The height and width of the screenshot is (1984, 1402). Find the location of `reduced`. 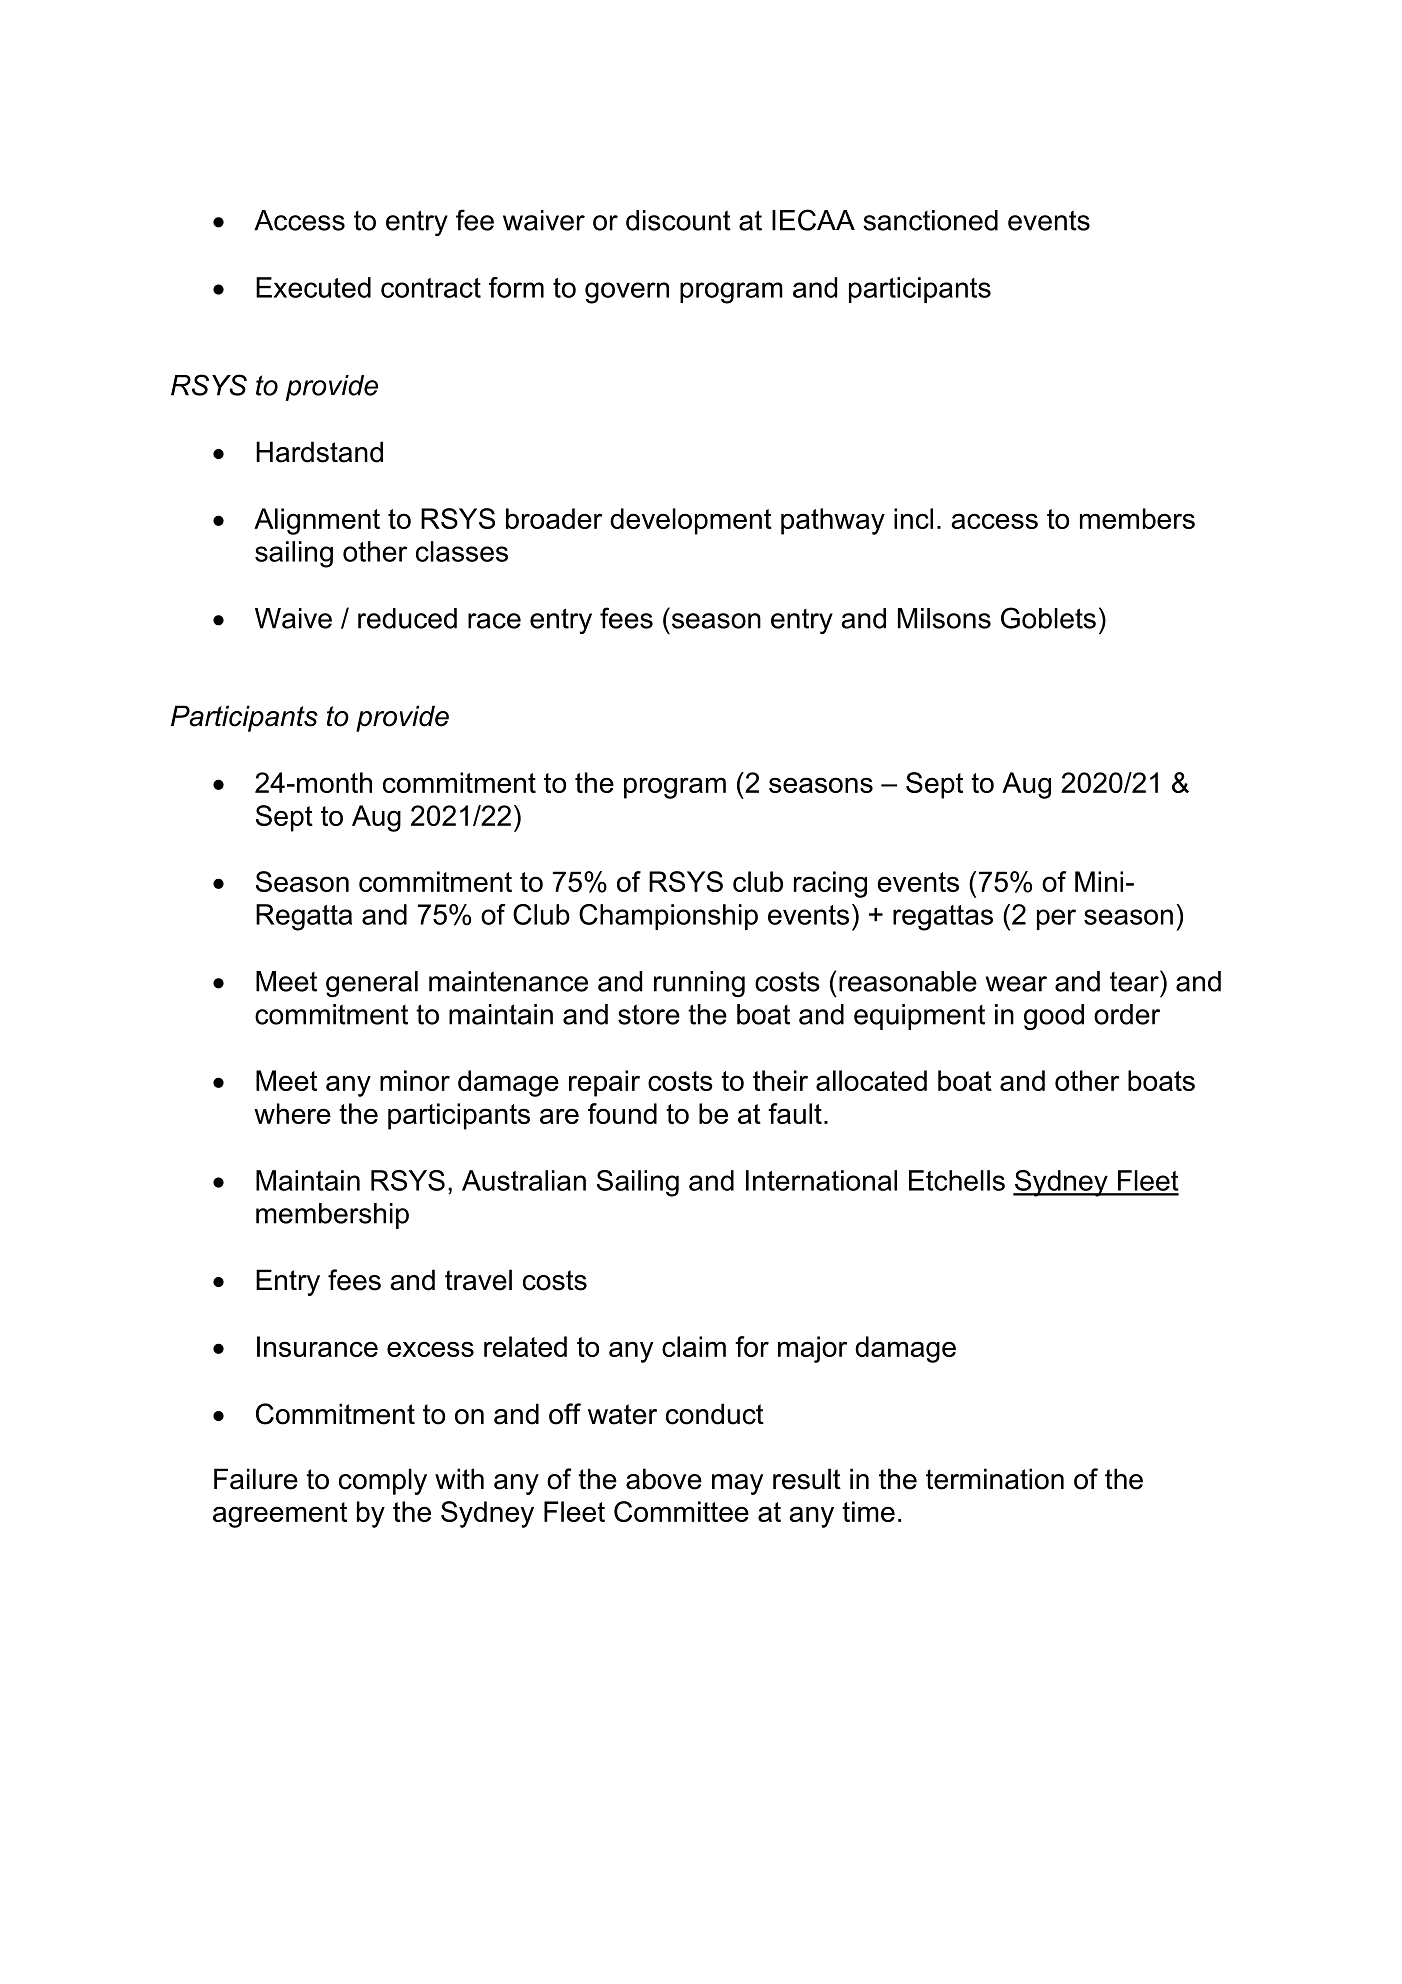

reduced is located at coordinates (407, 618).
